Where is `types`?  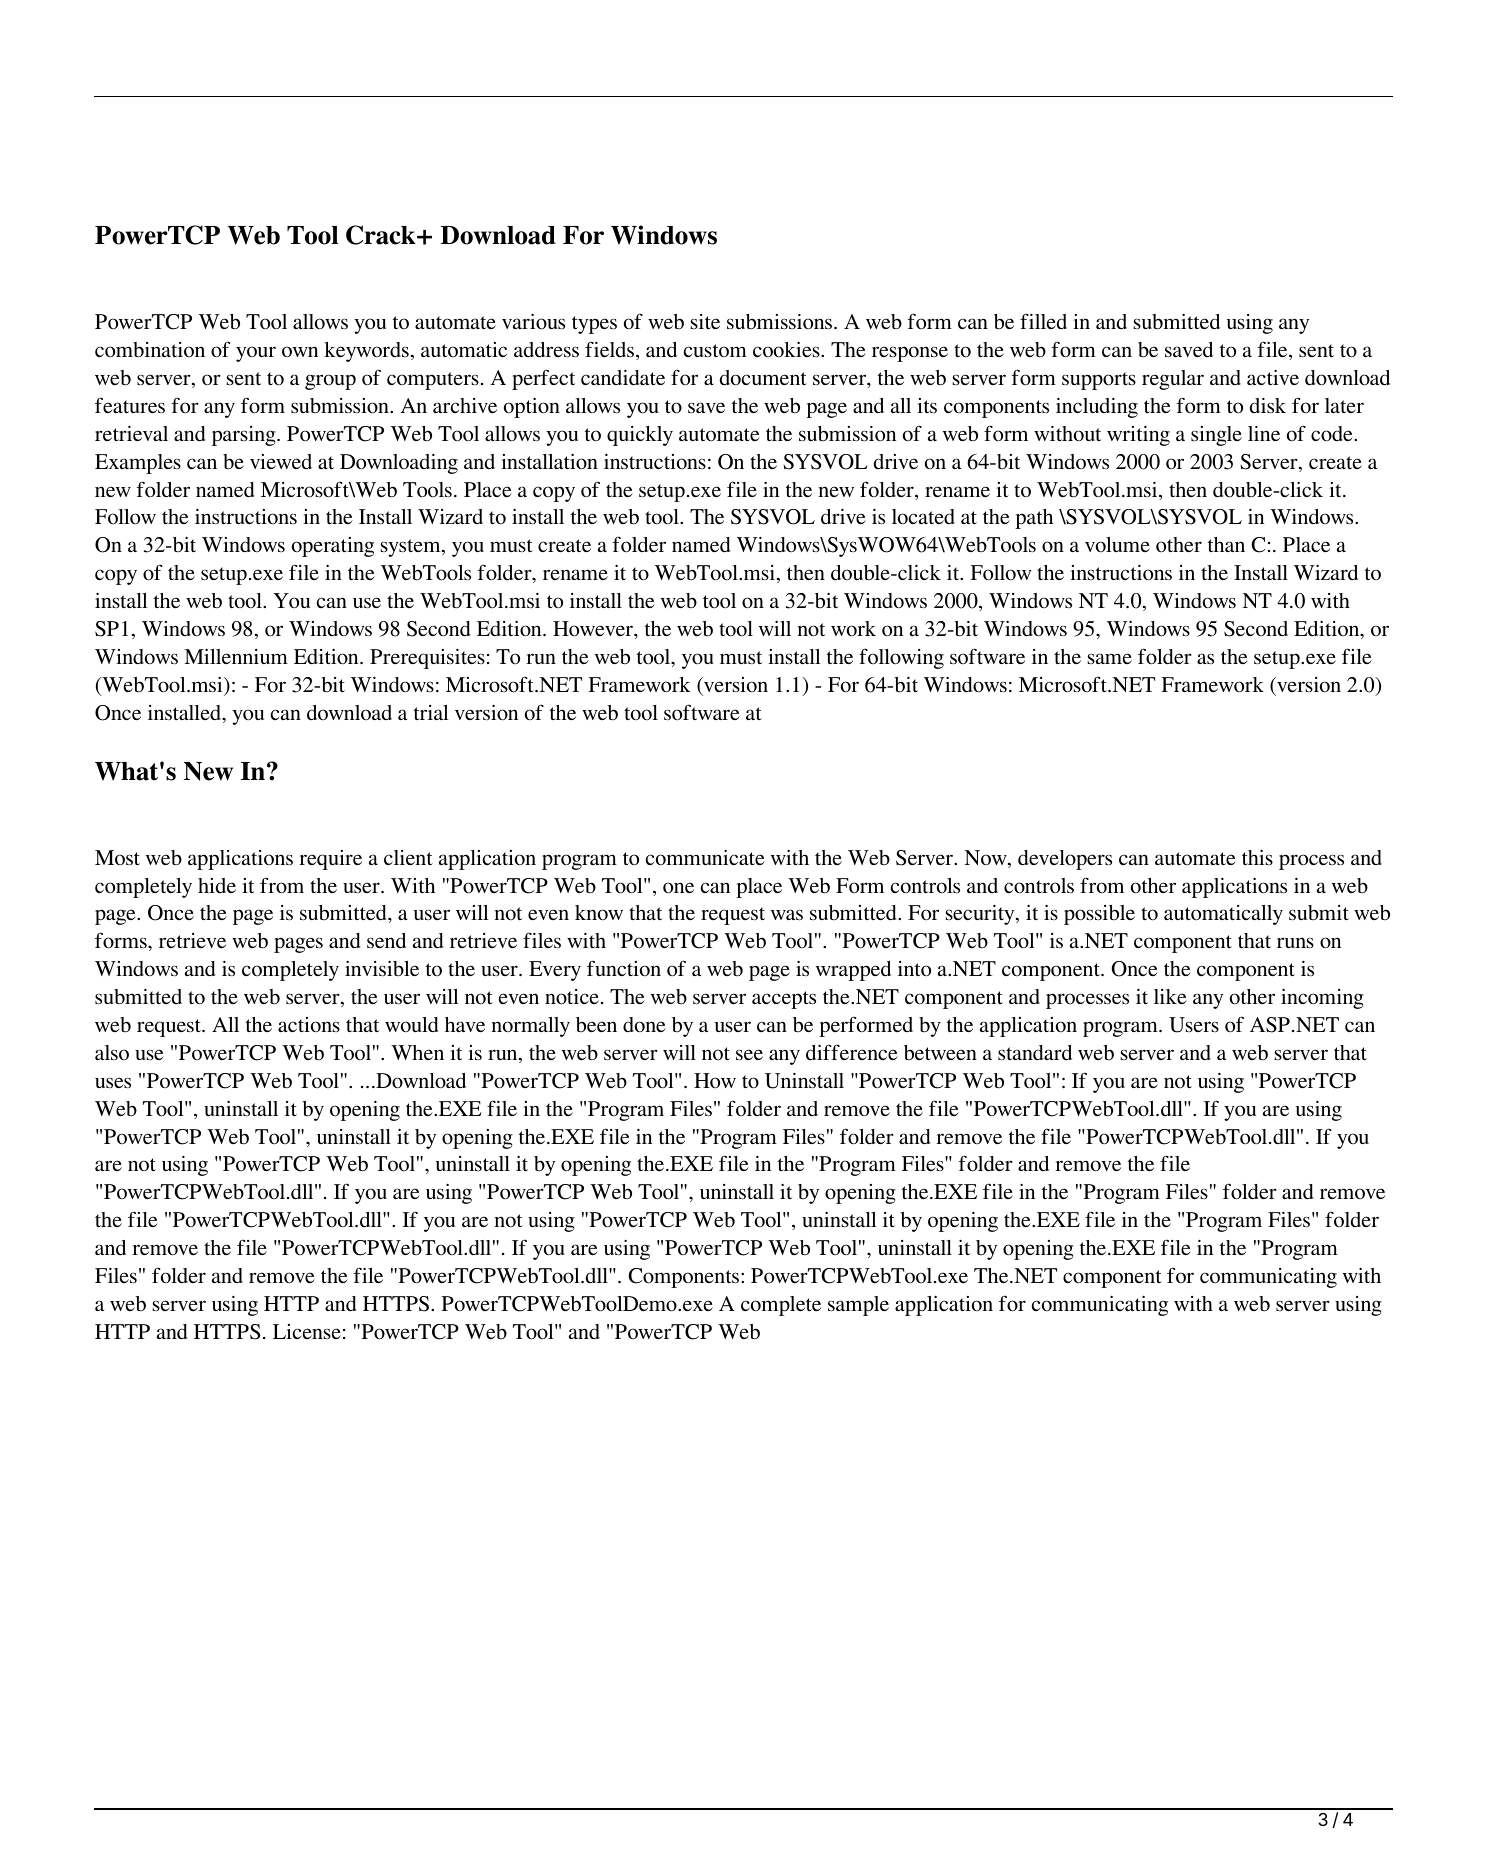
types is located at coordinates (594, 325).
